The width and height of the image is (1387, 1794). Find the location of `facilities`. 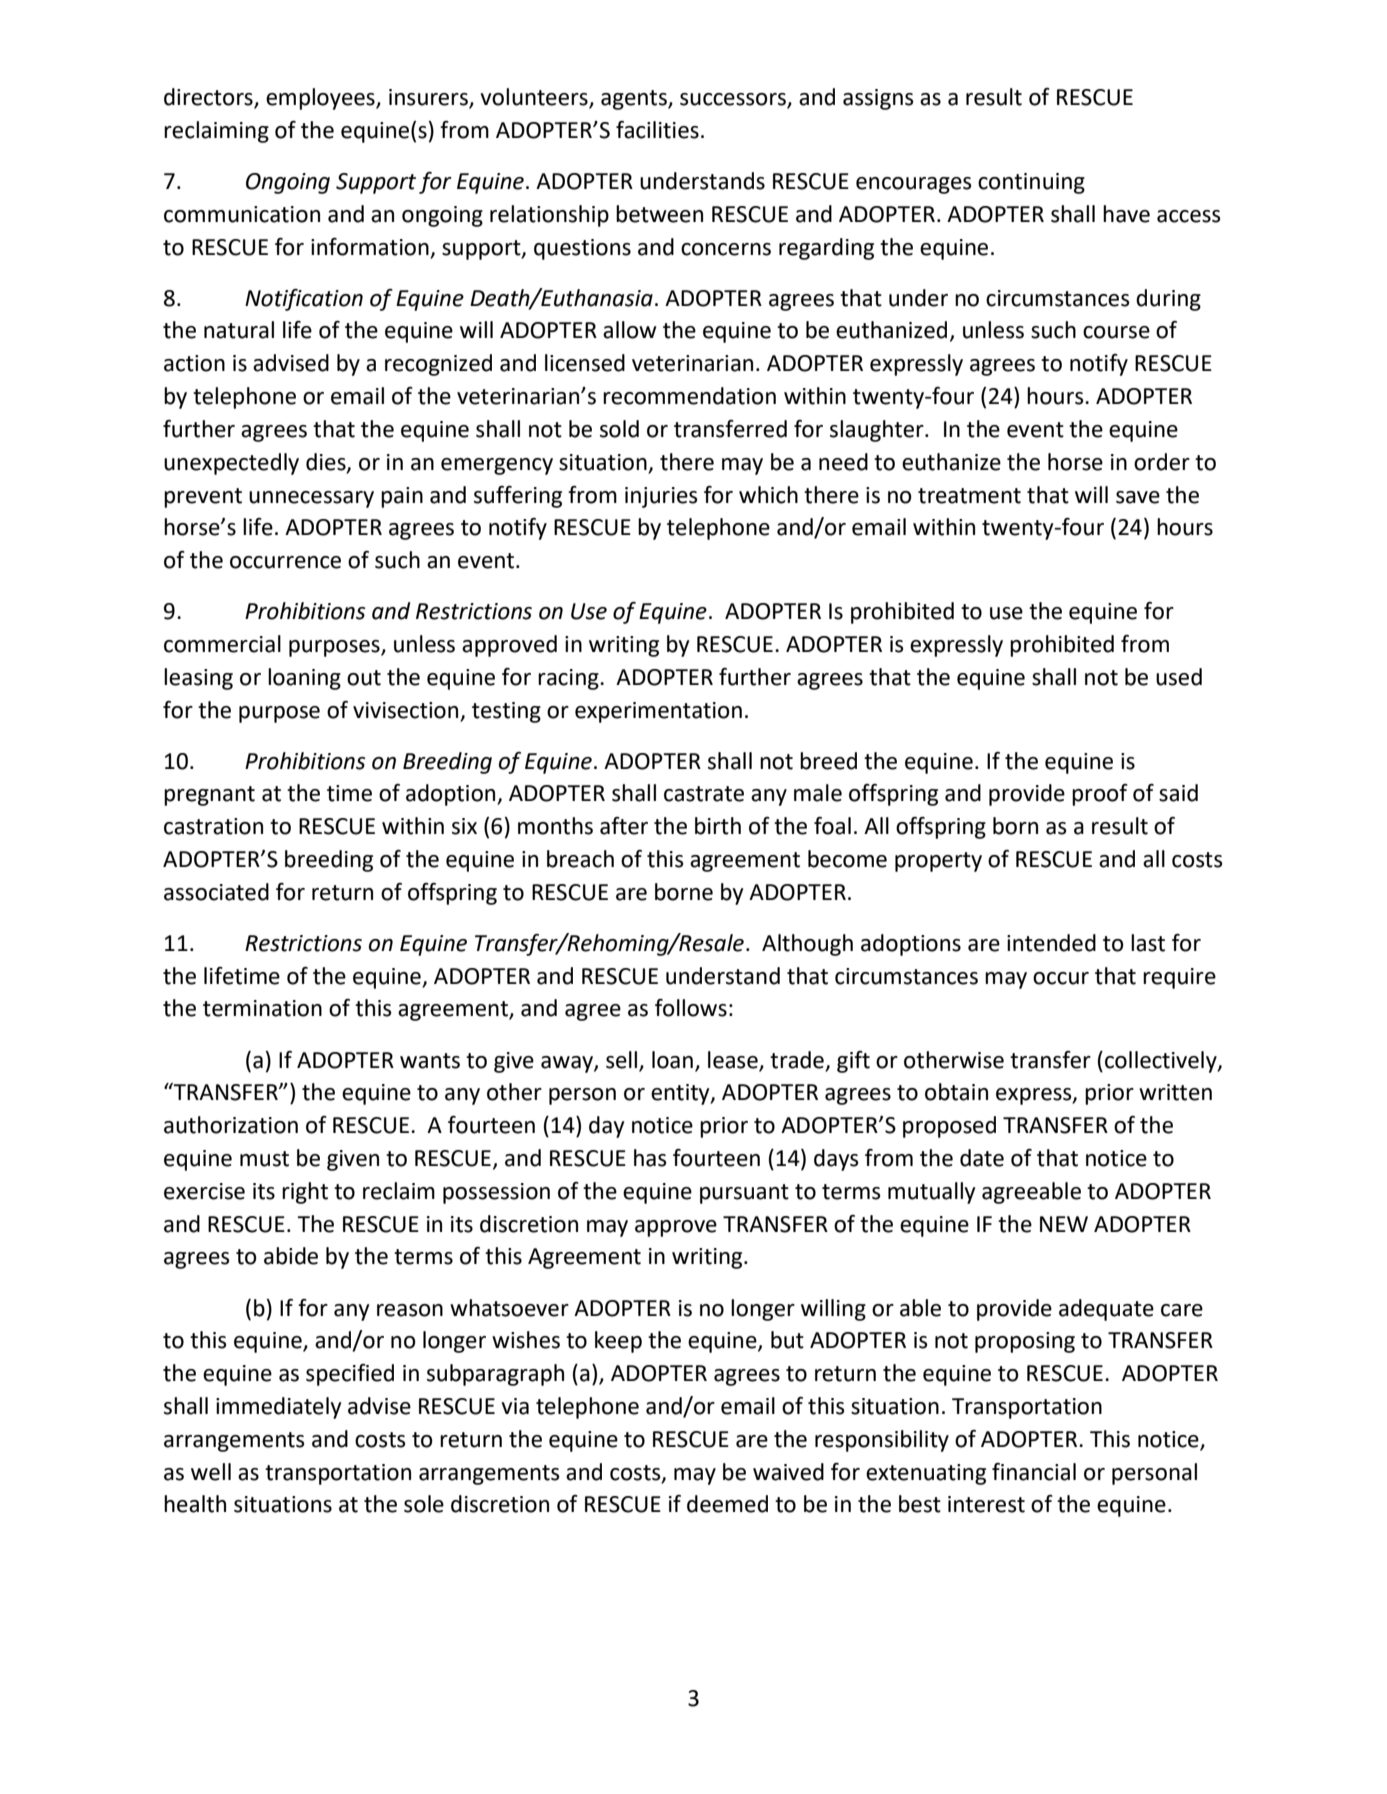

facilities is located at coordinates (657, 130).
